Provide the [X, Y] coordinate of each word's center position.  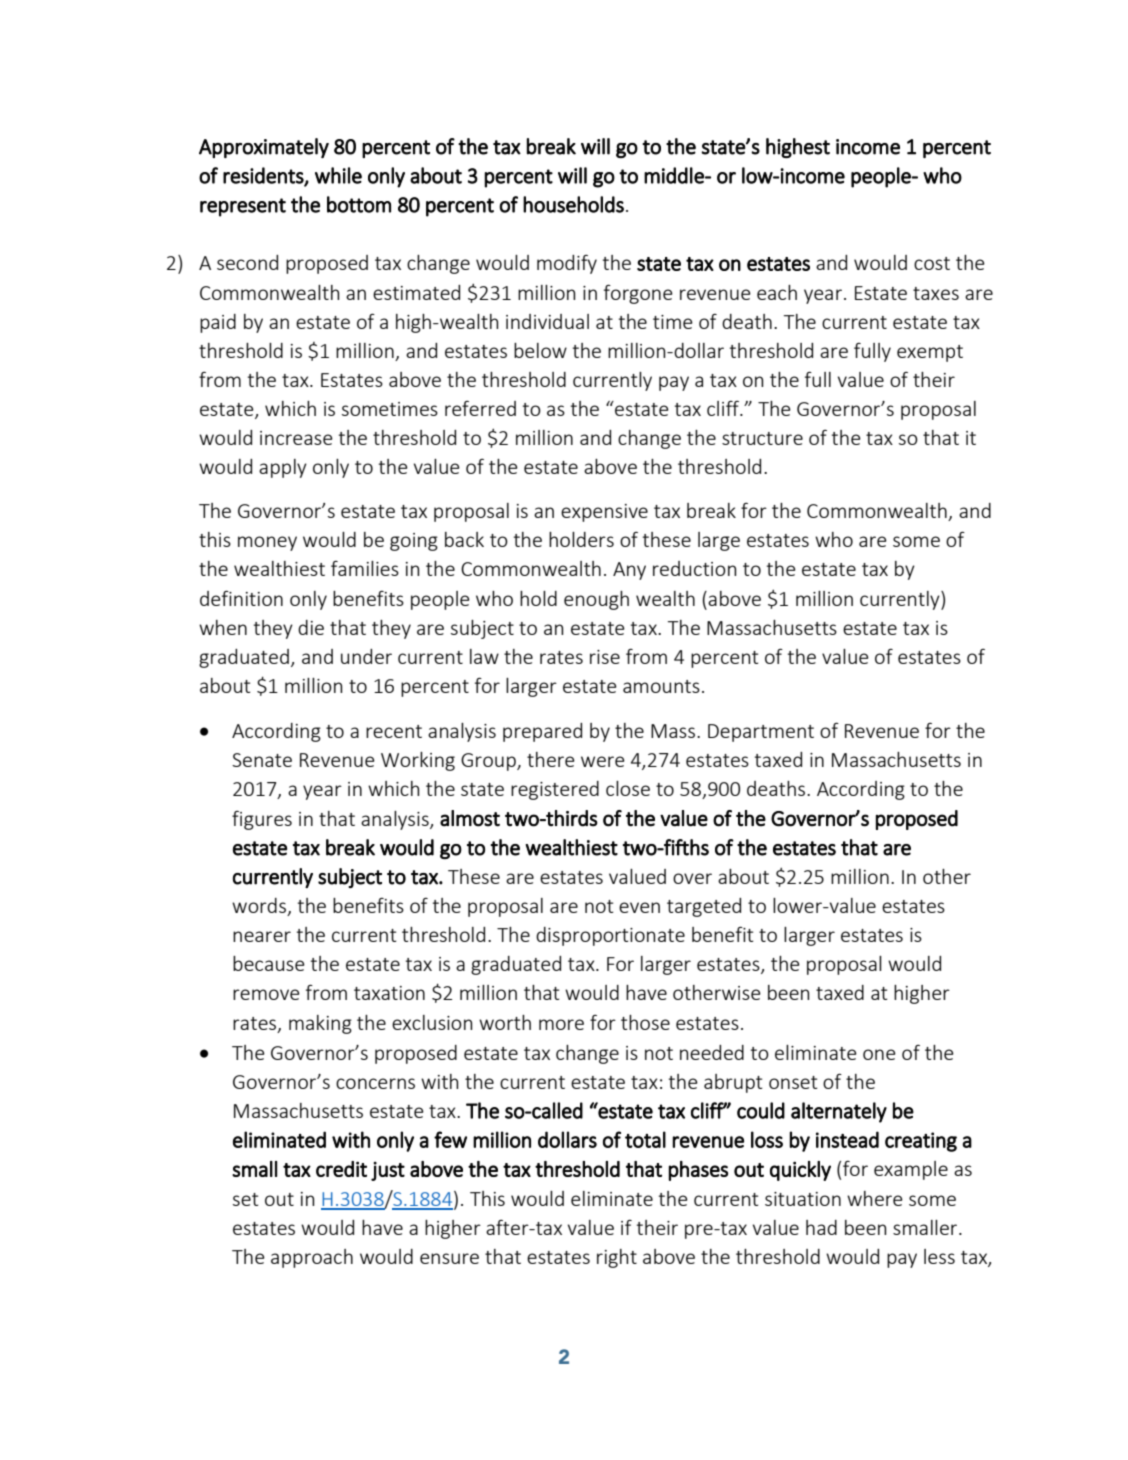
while [338, 175]
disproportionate [610, 936]
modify [567, 264]
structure [762, 438]
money [267, 543]
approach [312, 1258]
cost [932, 263]
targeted [704, 907]
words [260, 907]
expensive [604, 513]
